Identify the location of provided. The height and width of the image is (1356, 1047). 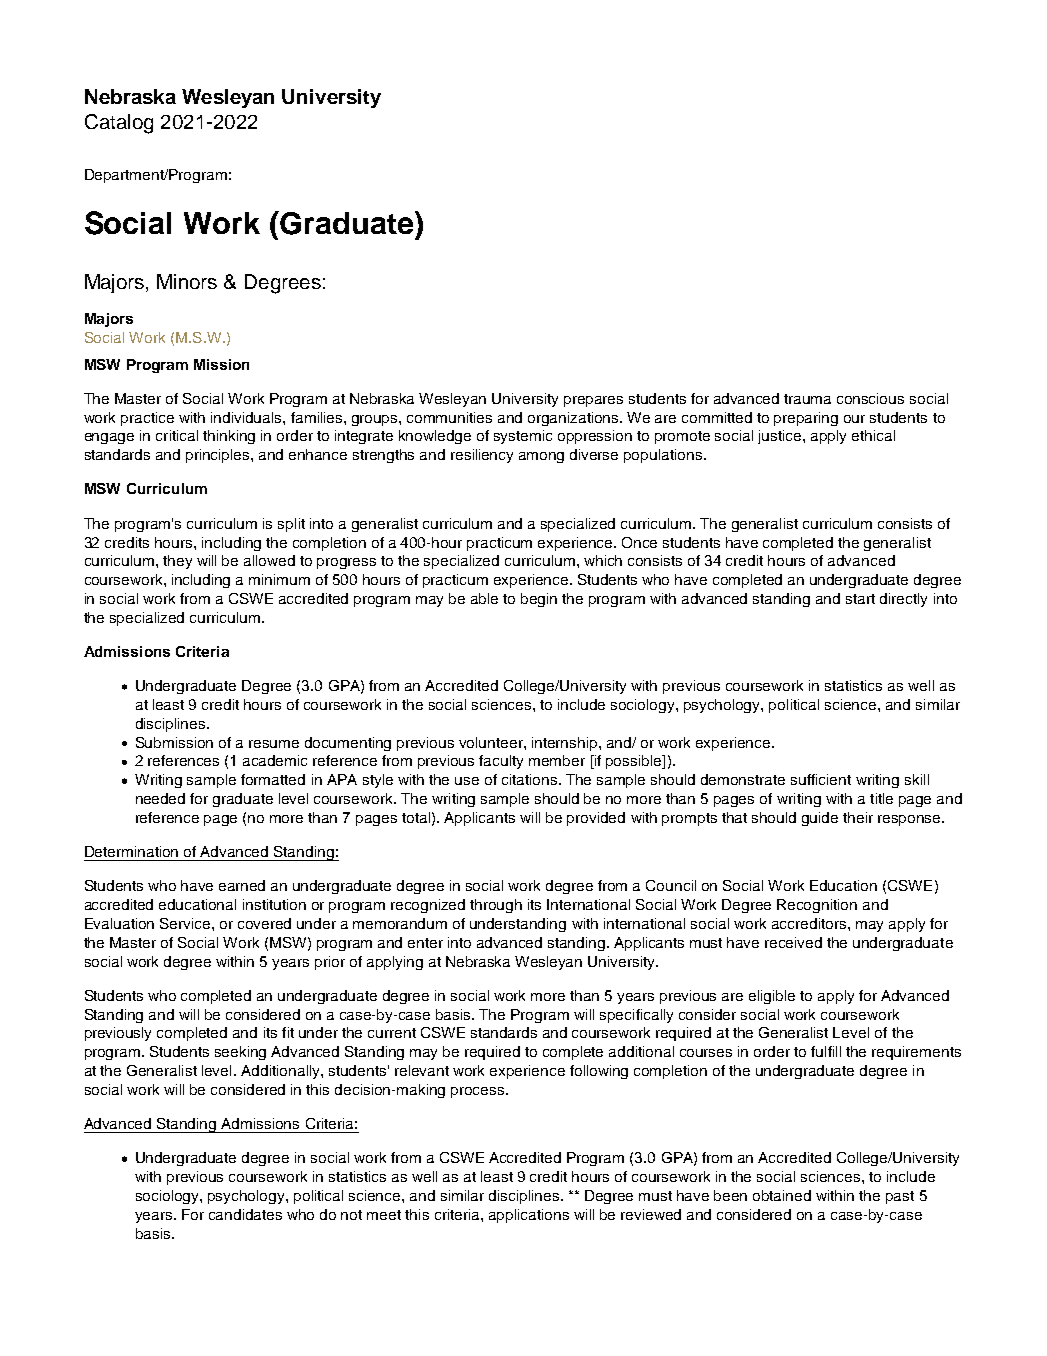
(596, 819).
